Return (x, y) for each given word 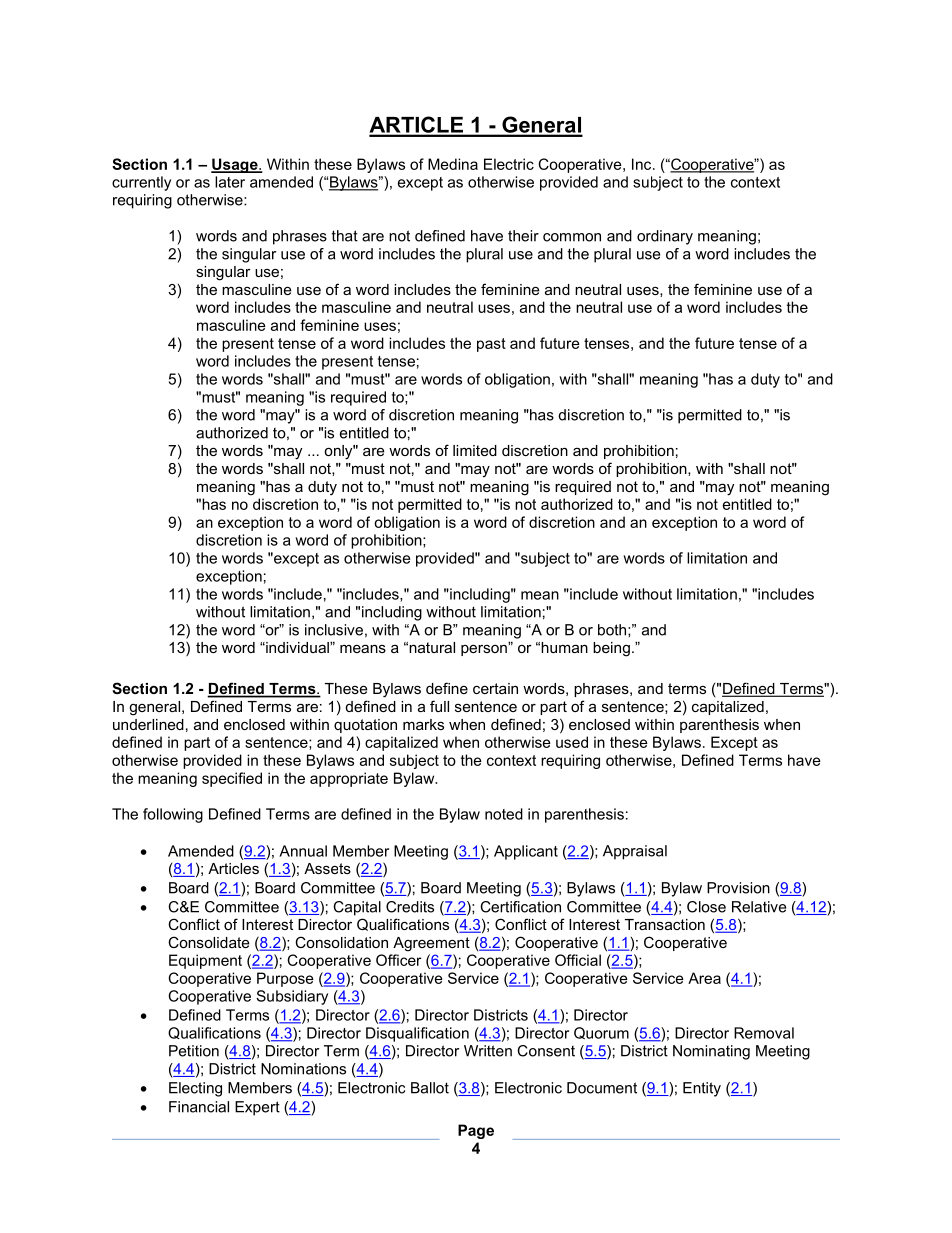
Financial (199, 1107)
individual (297, 647)
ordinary (665, 237)
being (611, 649)
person (485, 649)
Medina (453, 164)
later (230, 182)
